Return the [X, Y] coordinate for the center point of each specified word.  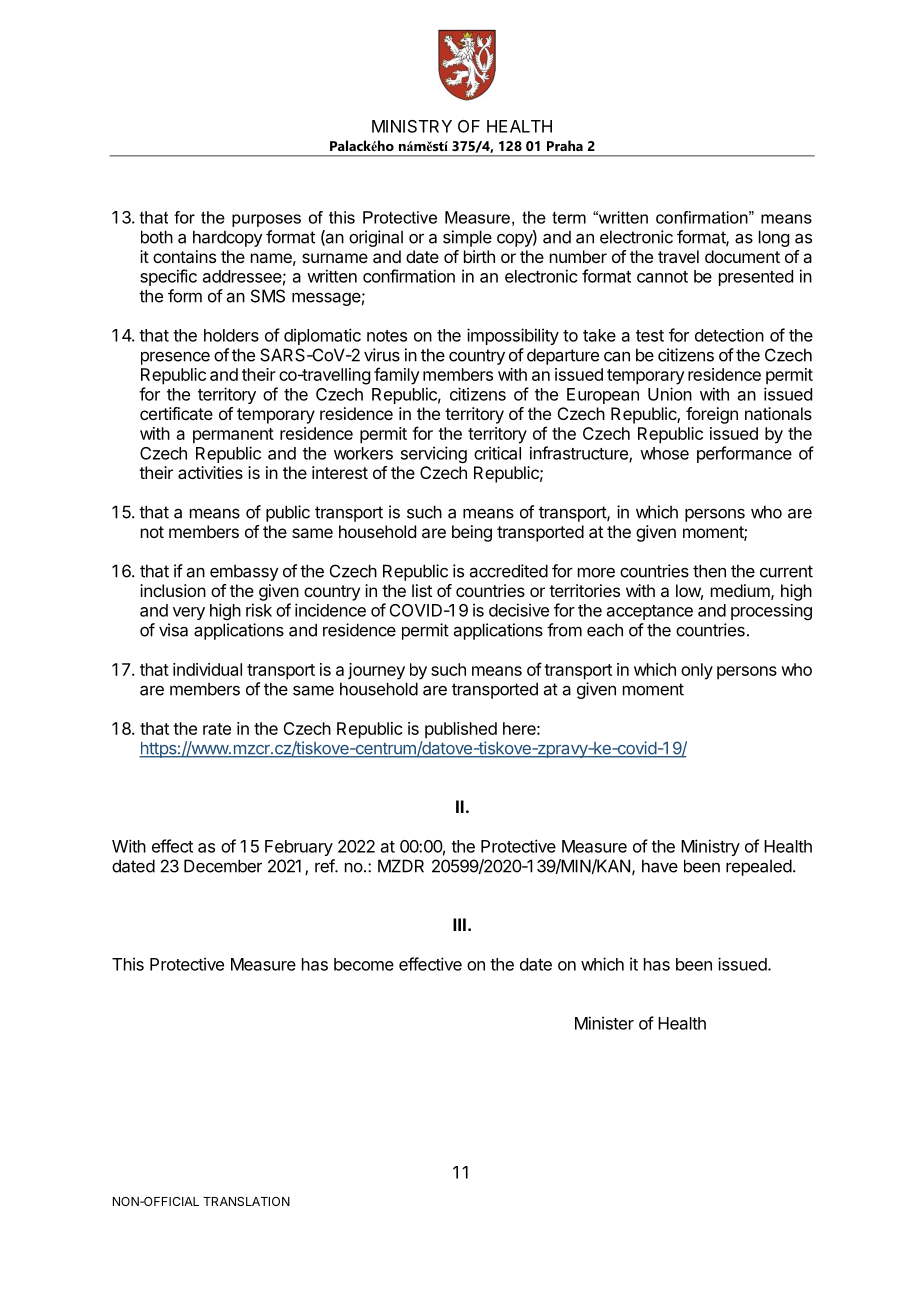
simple [467, 238]
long [774, 238]
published [461, 730]
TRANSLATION [246, 1201]
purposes [266, 220]
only [697, 671]
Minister [604, 1023]
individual [207, 669]
